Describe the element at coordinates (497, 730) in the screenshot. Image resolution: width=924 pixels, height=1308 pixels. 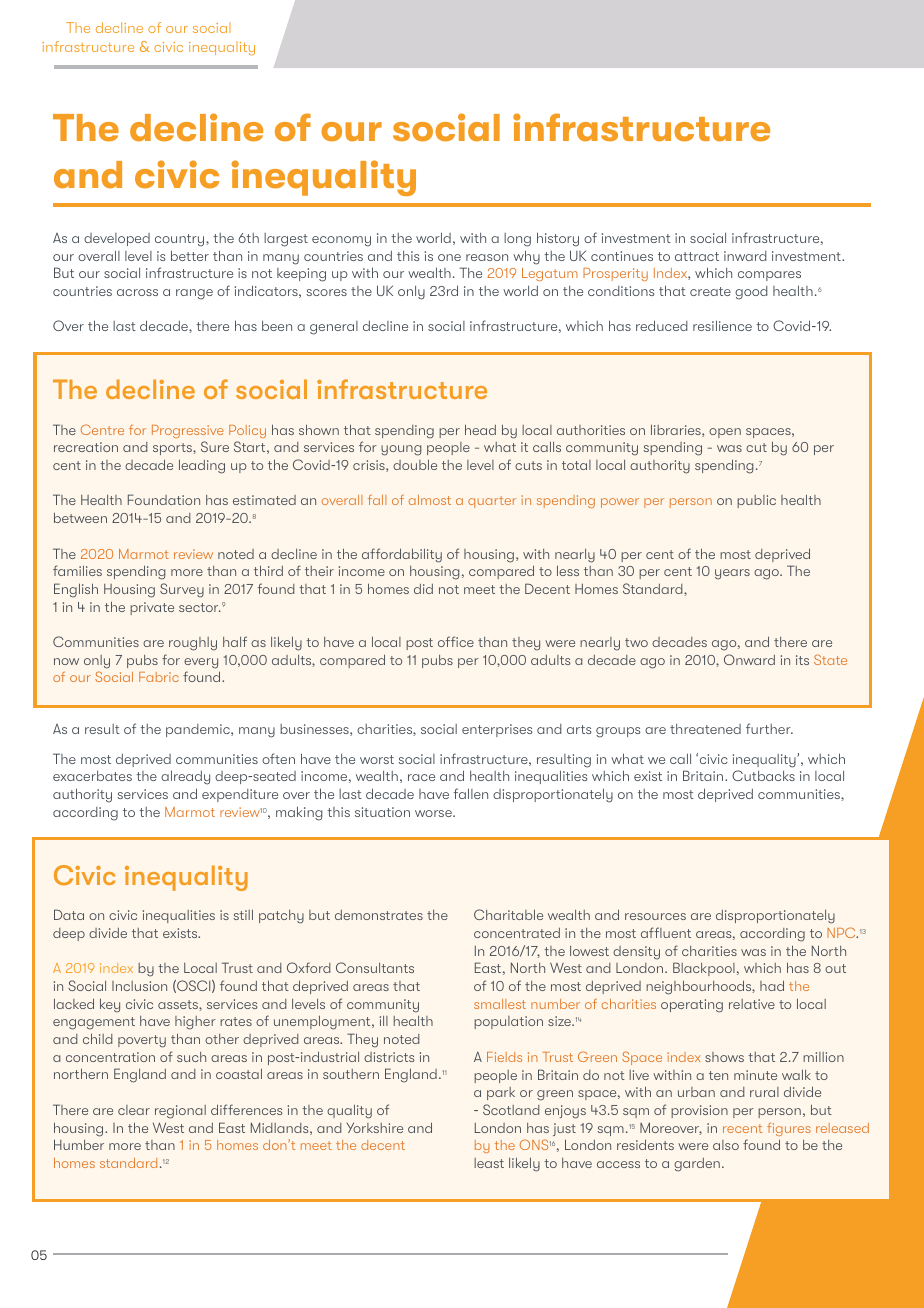
I see `enterprises` at that location.
